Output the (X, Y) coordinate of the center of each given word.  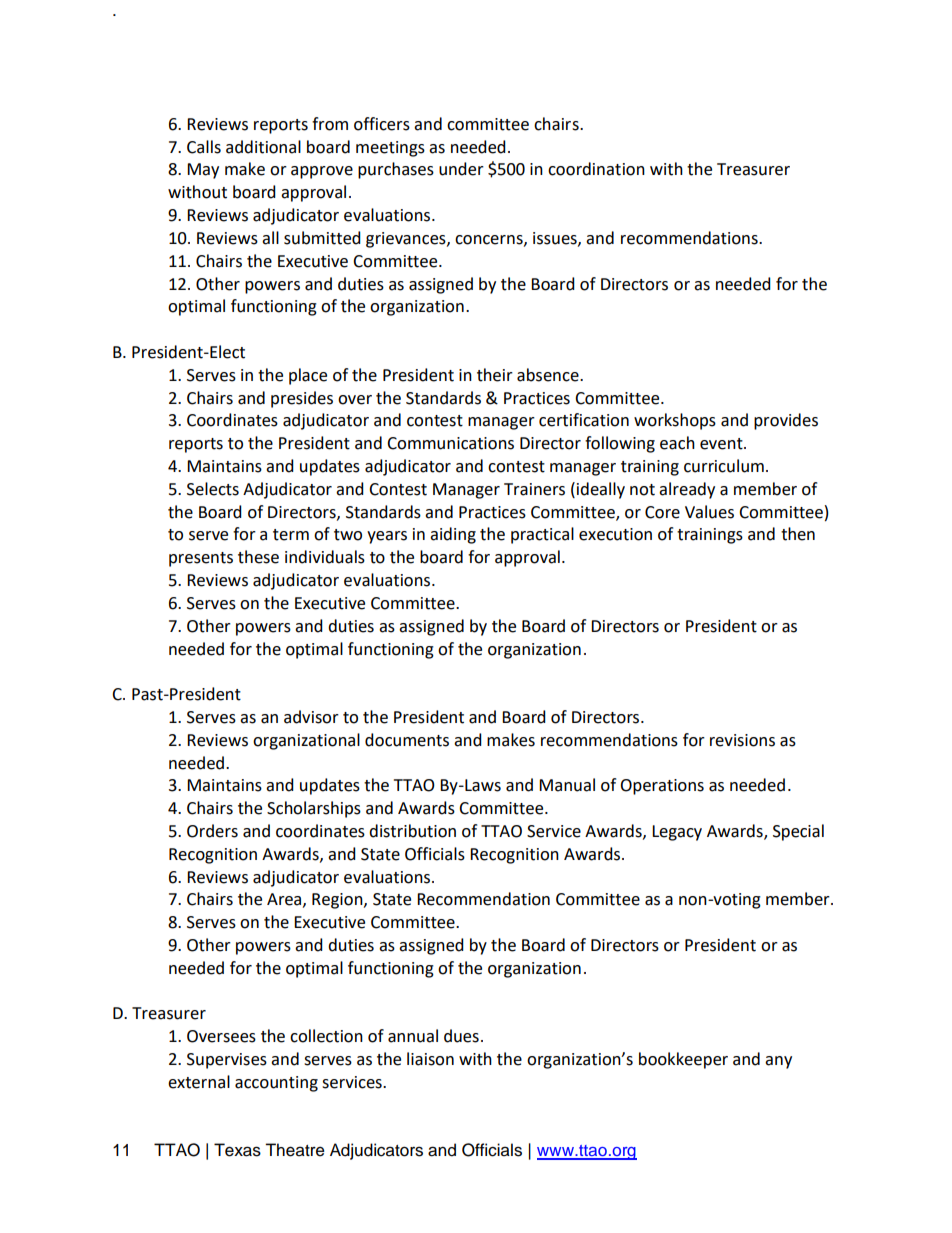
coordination (596, 169)
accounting (276, 1084)
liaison (430, 1059)
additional (263, 147)
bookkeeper (683, 1060)
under (461, 169)
